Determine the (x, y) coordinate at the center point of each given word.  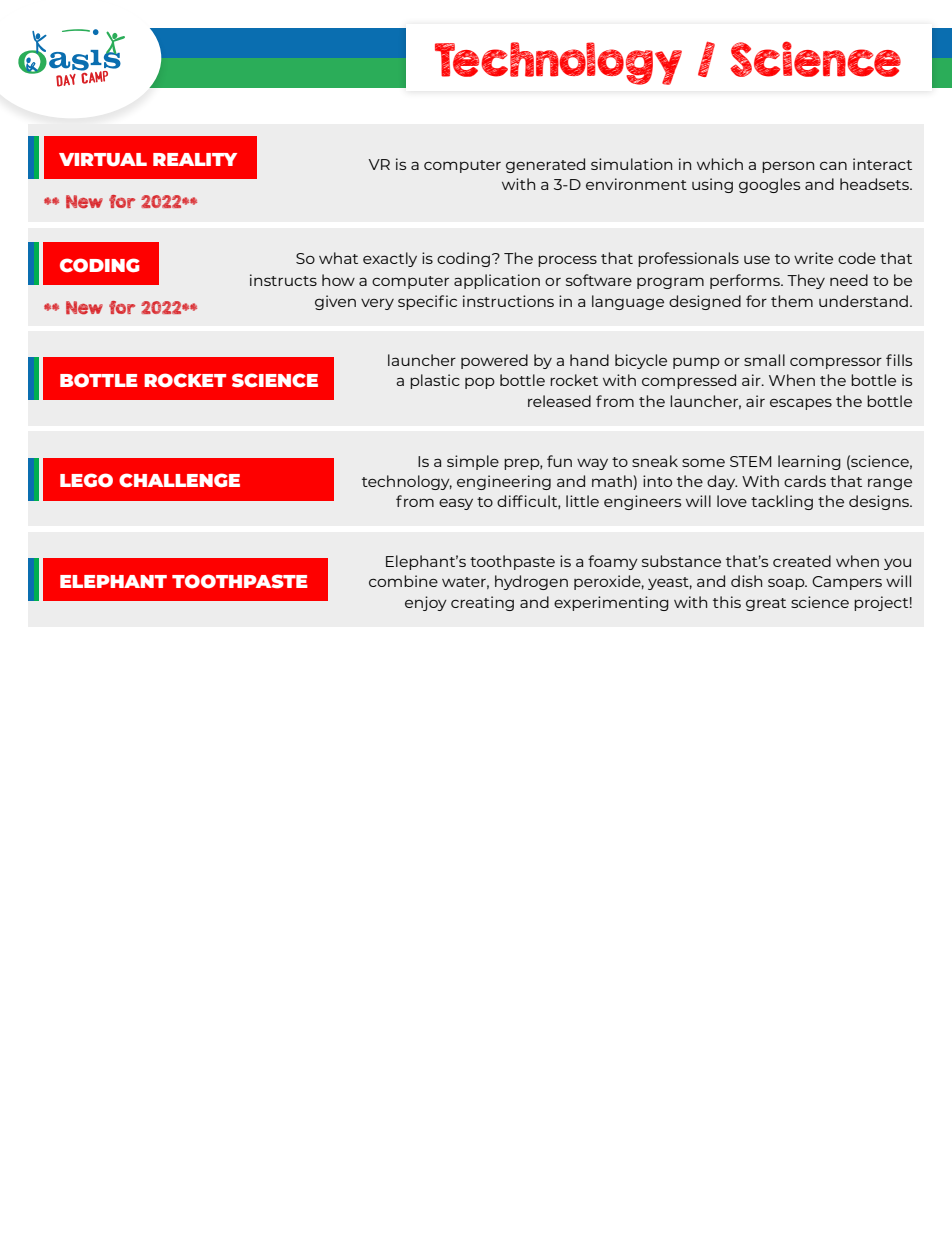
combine (403, 581)
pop (480, 383)
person (788, 167)
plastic (435, 381)
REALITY (195, 159)
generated (545, 165)
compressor (836, 363)
